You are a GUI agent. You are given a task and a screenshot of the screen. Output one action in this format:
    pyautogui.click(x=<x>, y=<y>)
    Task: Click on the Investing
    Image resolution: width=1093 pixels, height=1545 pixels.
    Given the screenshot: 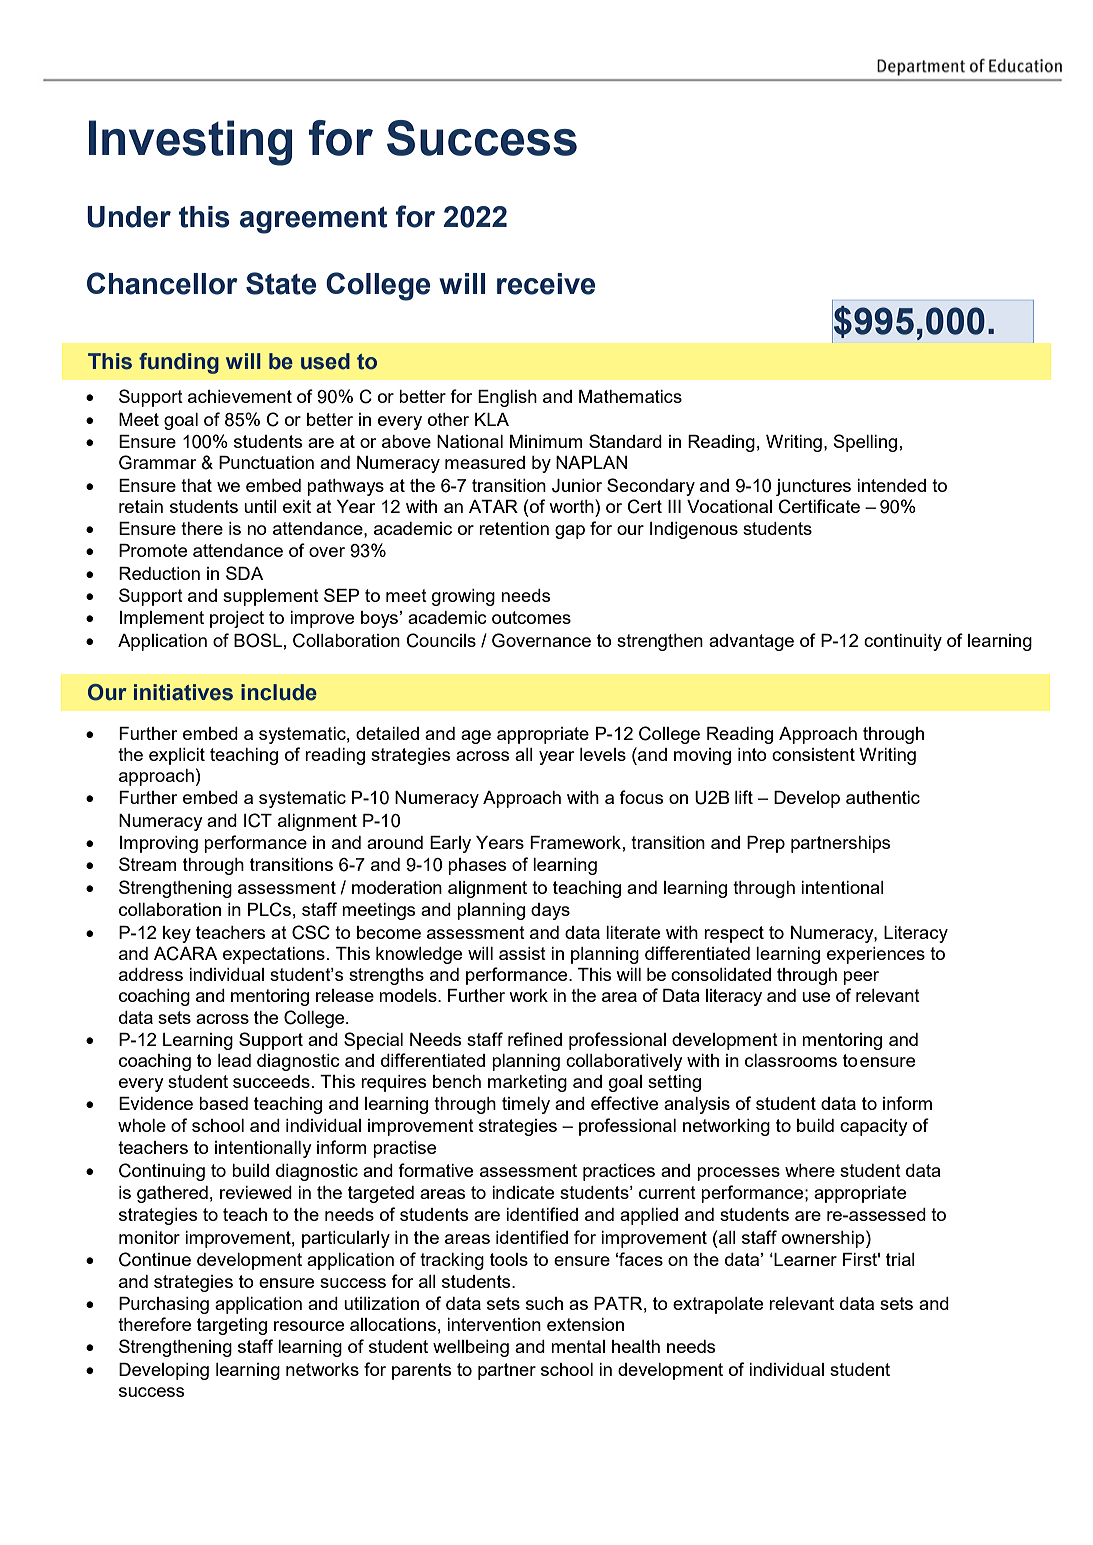 What is the action you would take?
    pyautogui.click(x=191, y=143)
